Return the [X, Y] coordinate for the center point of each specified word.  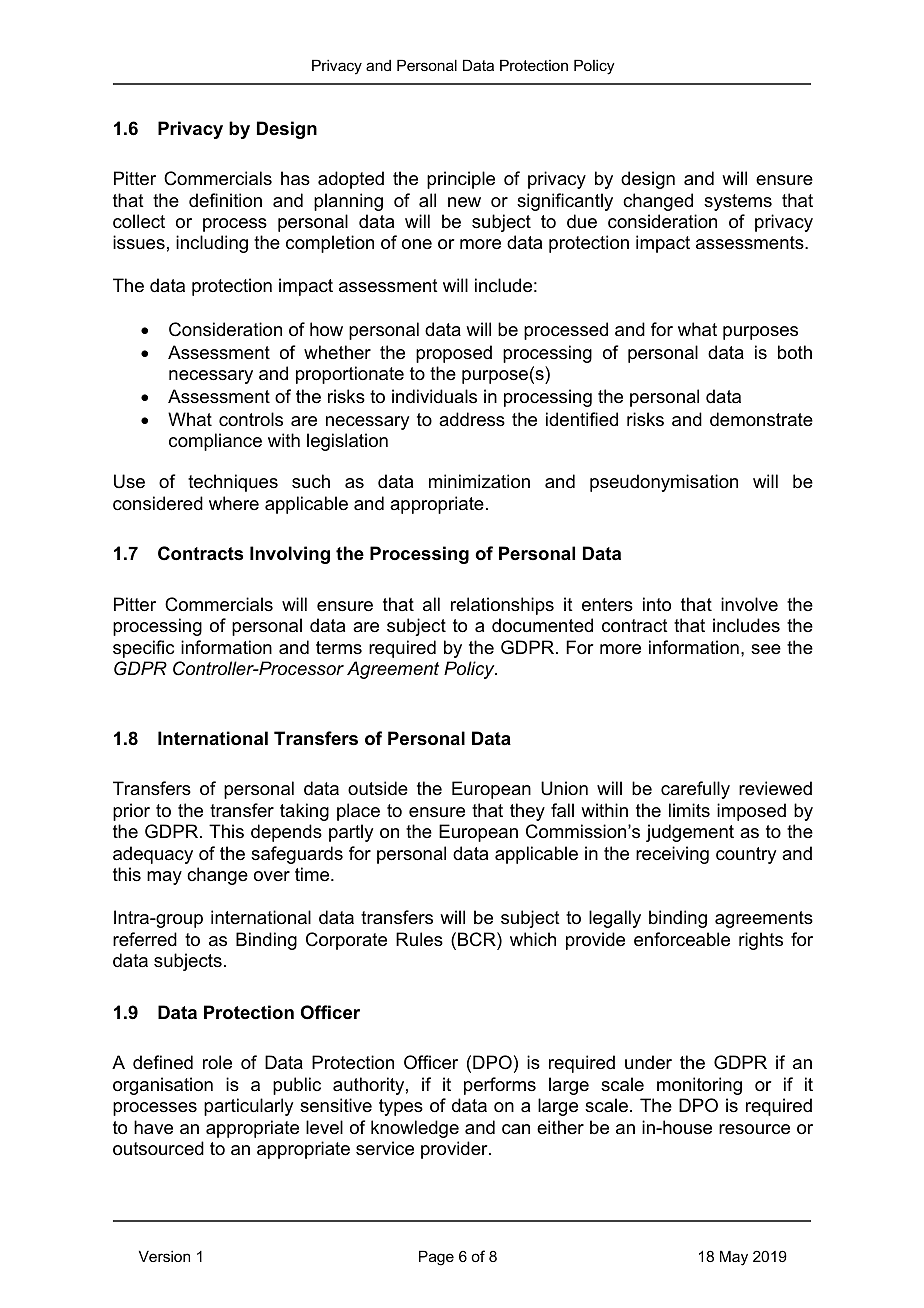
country [746, 855]
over [272, 876]
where [234, 503]
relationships [502, 606]
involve [749, 604]
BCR [478, 939]
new [464, 202]
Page [436, 1258]
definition [225, 200]
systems [738, 202]
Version [164, 1256]
